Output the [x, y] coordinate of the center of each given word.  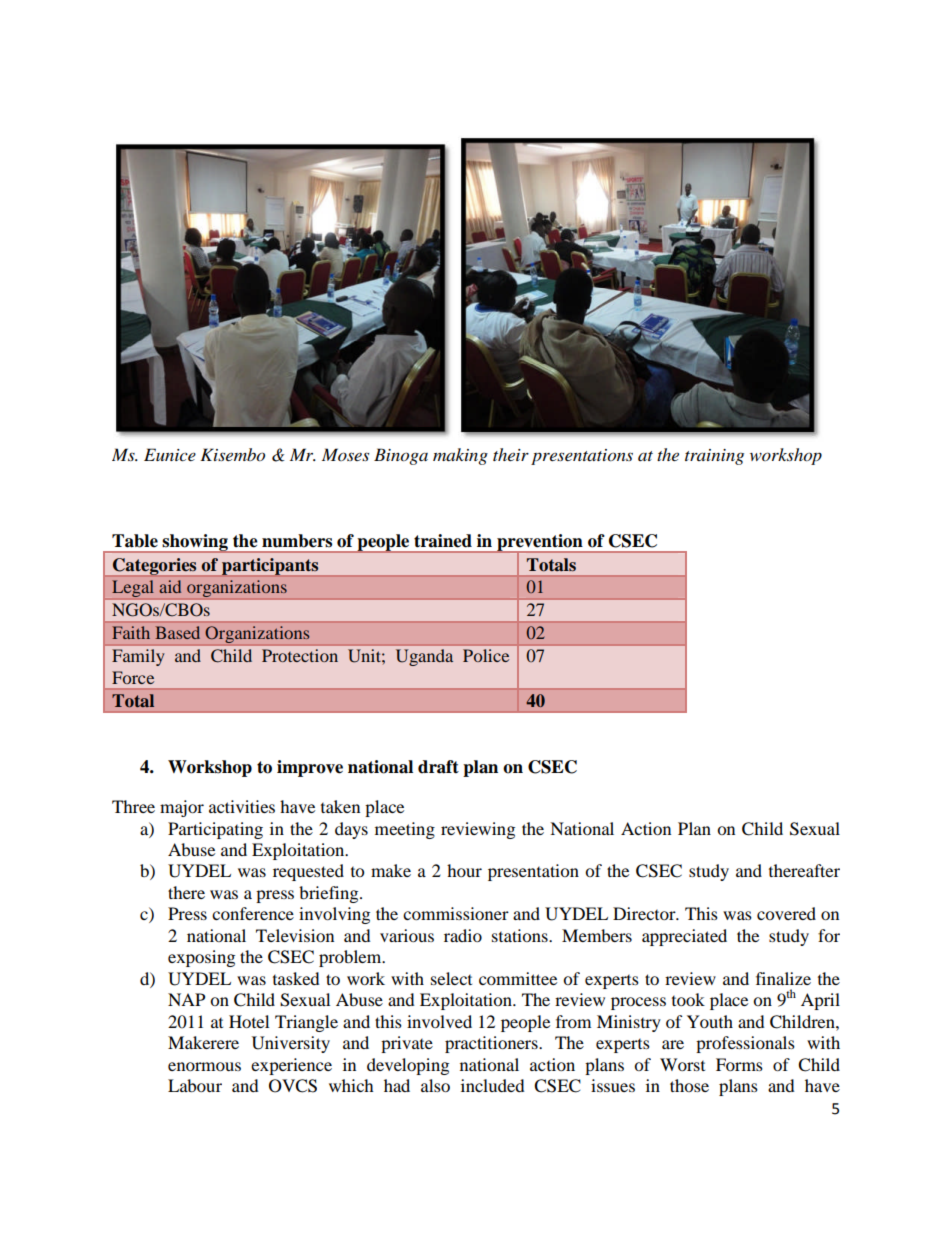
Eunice [170, 454]
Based [177, 632]
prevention [540, 544]
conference [253, 913]
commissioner [456, 913]
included [493, 1085]
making [460, 456]
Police [486, 655]
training [714, 457]
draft [438, 767]
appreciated [684, 937]
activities [242, 806]
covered [786, 913]
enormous [204, 1066]
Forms [739, 1064]
